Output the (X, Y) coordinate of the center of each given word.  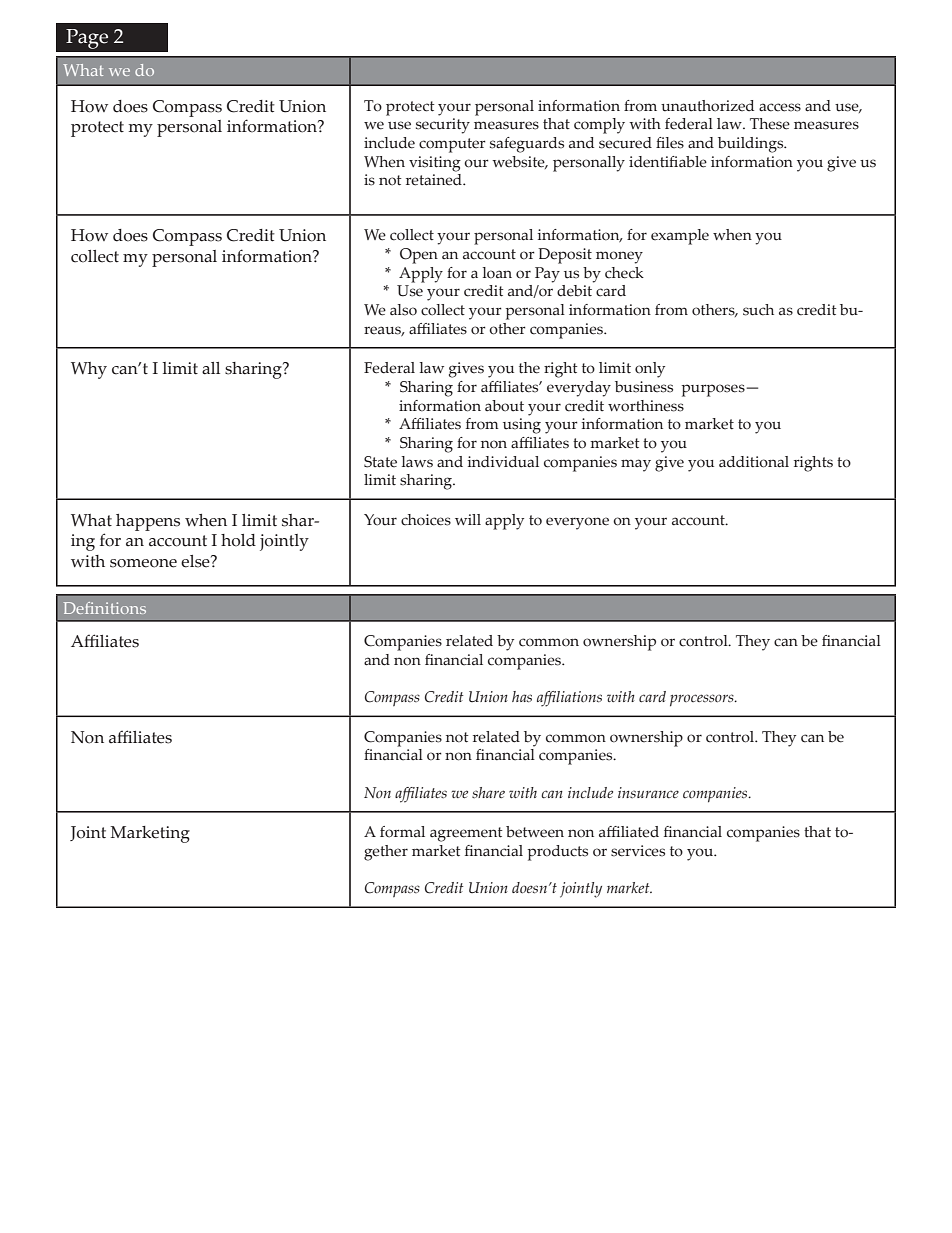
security (443, 126)
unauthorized (707, 106)
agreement (466, 834)
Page (87, 39)
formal (402, 832)
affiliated (629, 832)
